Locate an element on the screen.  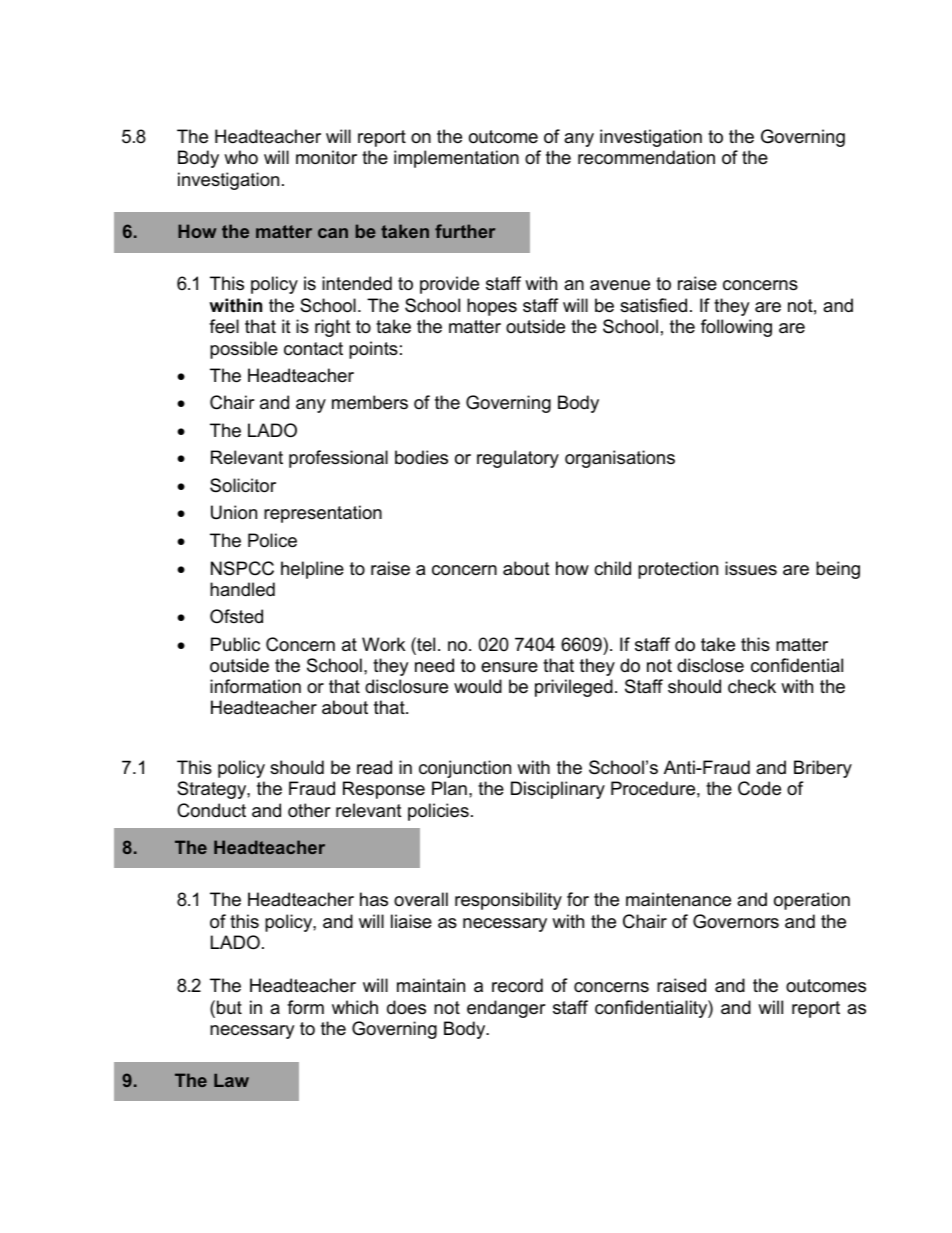
Governors is located at coordinates (736, 921).
